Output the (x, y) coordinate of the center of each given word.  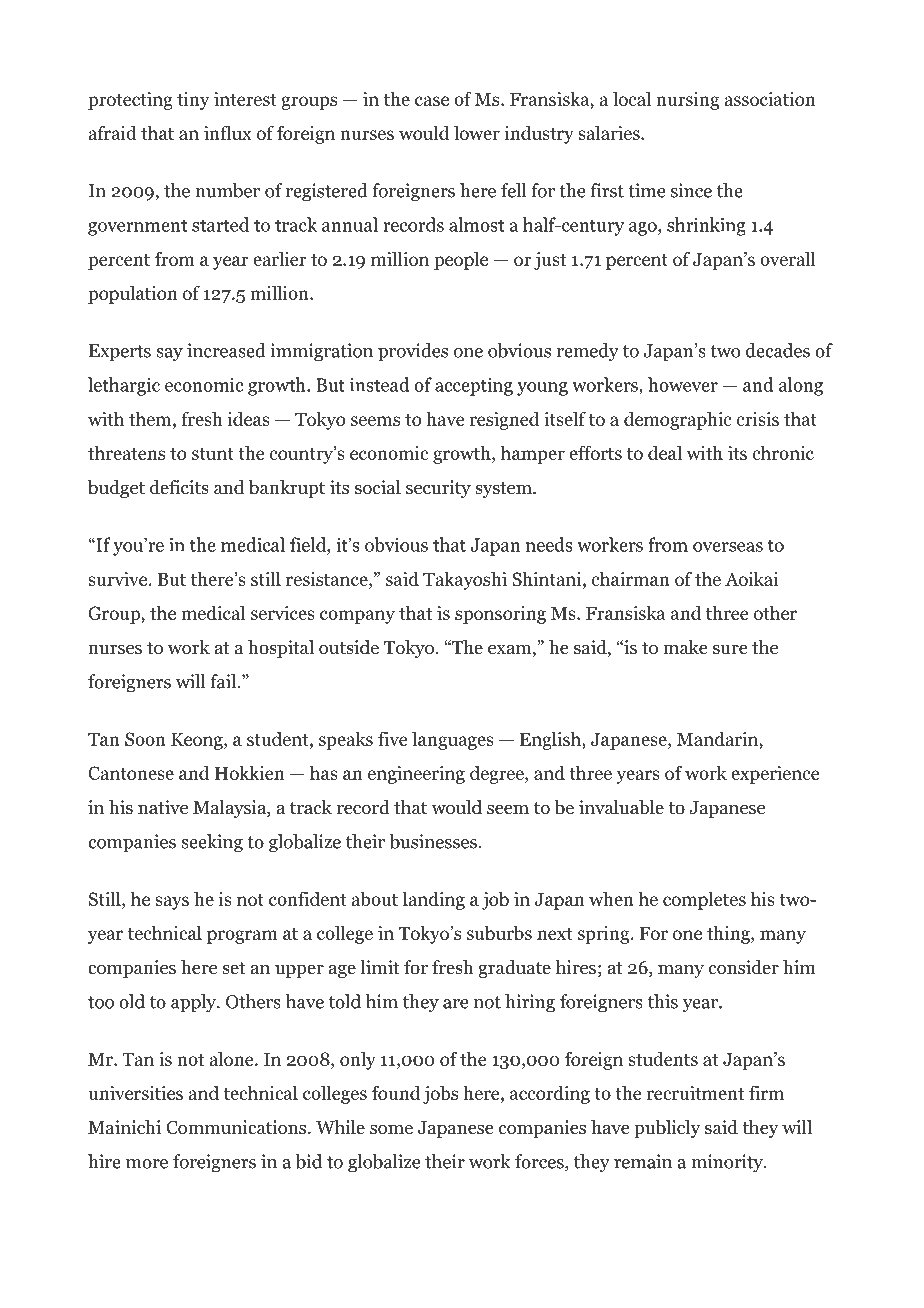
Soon (145, 739)
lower (477, 132)
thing (729, 934)
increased (226, 350)
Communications (237, 1127)
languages (453, 740)
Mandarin (718, 738)
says (172, 903)
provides (413, 352)
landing (434, 900)
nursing (687, 101)
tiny (193, 101)
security (438, 489)
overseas (728, 547)
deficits (179, 487)
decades (778, 350)
